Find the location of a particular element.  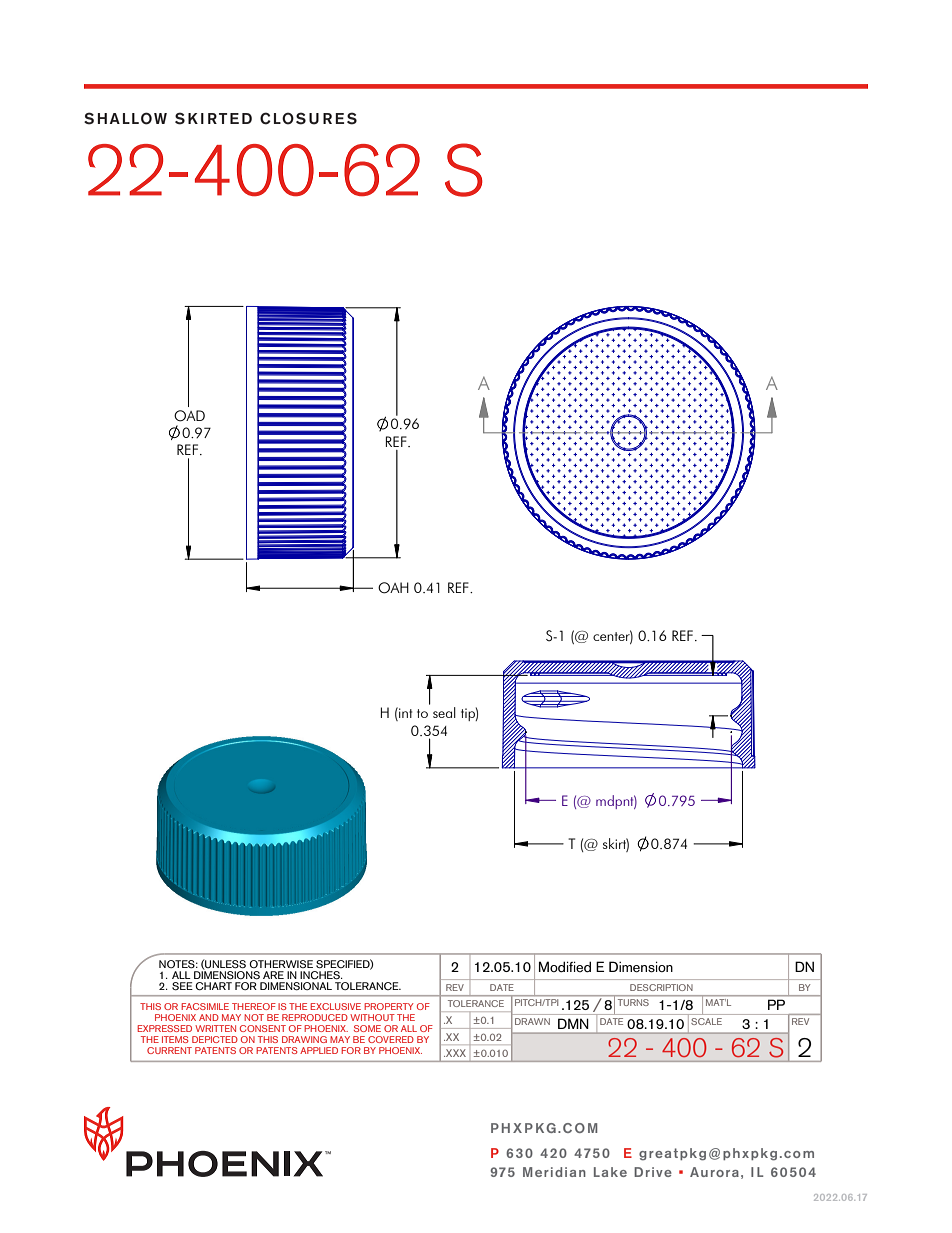

XXX is located at coordinates (455, 1053).
